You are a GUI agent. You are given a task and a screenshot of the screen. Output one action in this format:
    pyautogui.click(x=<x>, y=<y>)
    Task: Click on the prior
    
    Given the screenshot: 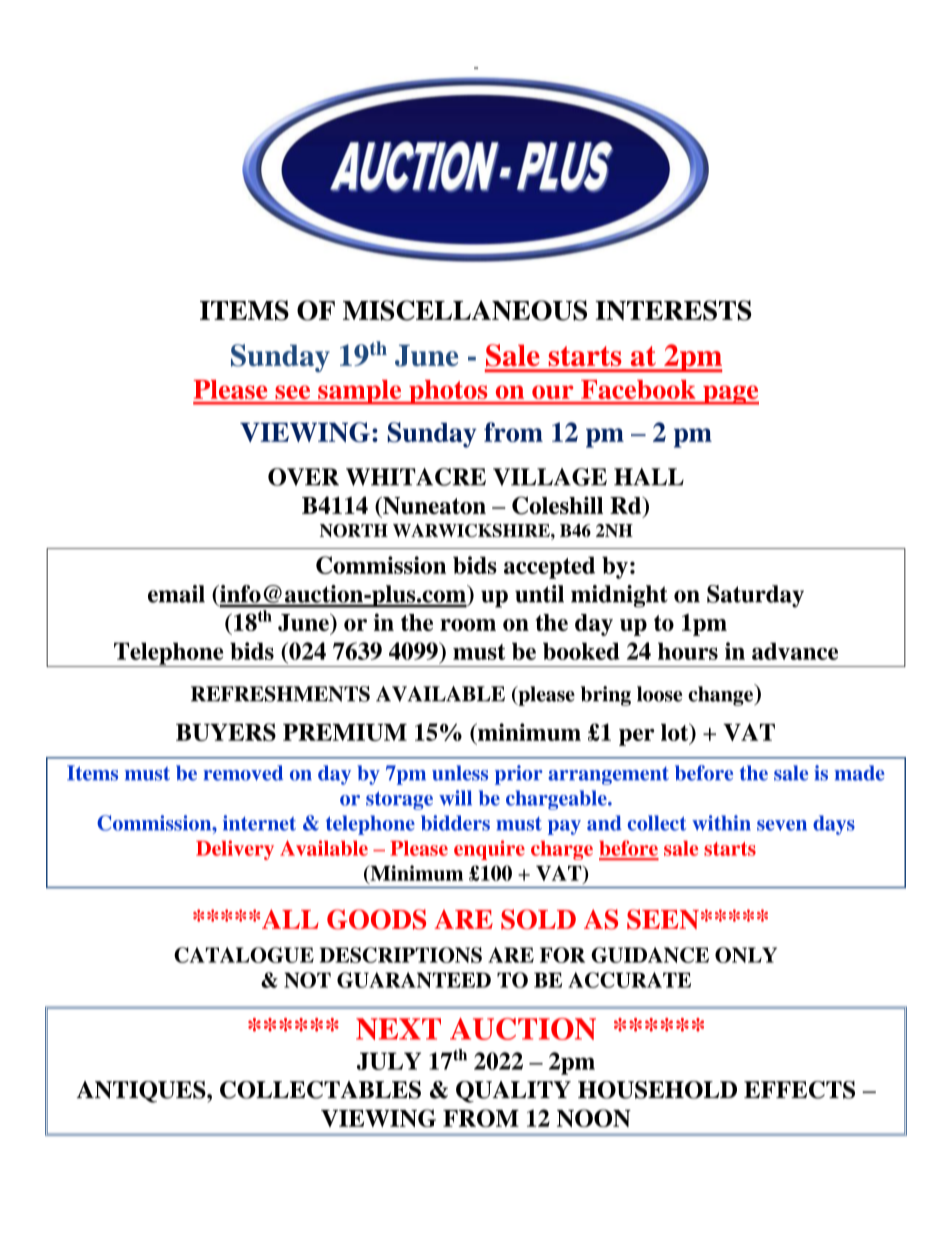 What is the action you would take?
    pyautogui.click(x=519, y=775)
